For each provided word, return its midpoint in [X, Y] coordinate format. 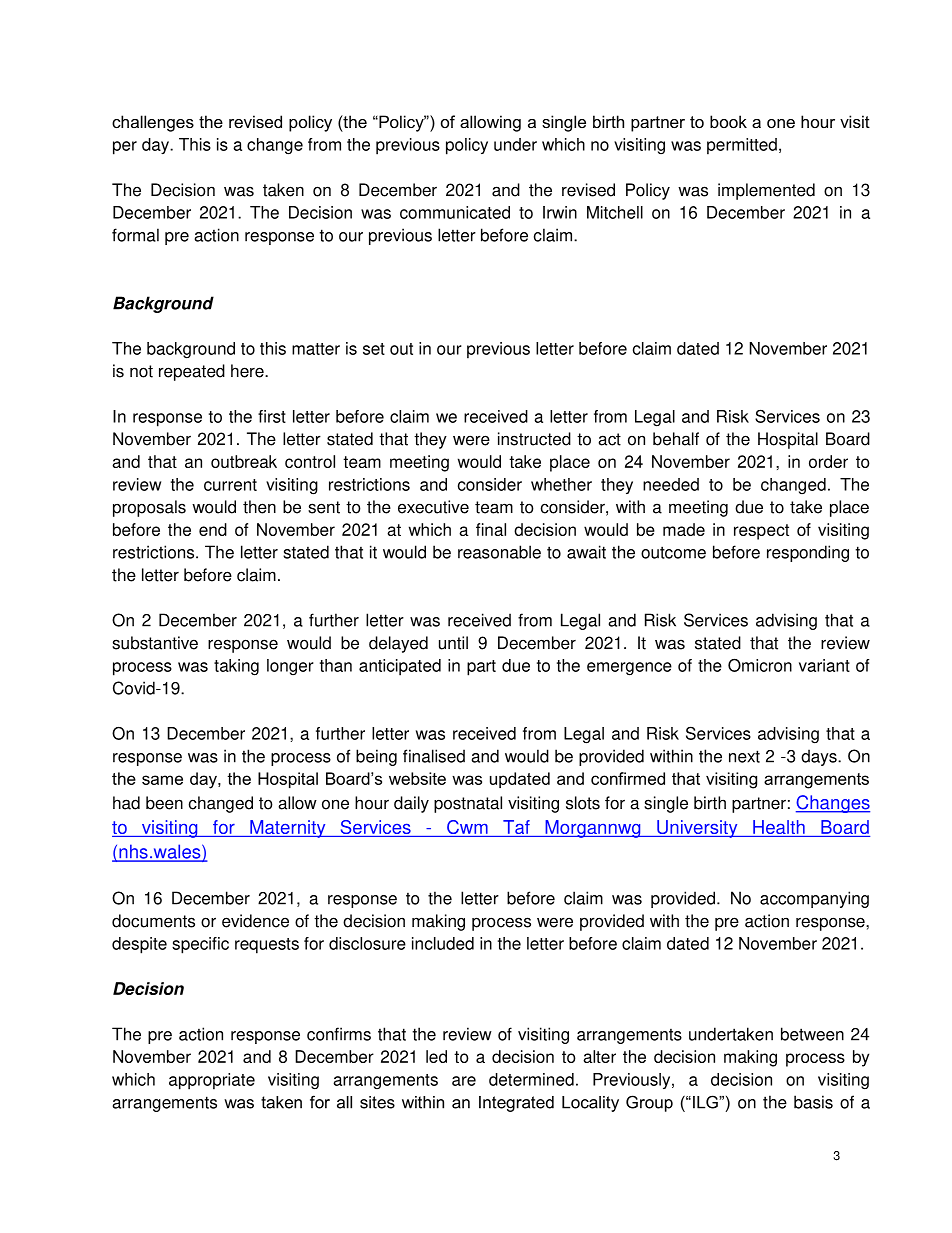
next [744, 756]
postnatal [468, 804]
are [464, 1081]
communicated [455, 212]
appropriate [212, 1081]
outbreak [244, 461]
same [162, 780]
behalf [676, 439]
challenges [153, 123]
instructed [534, 439]
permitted [742, 146]
